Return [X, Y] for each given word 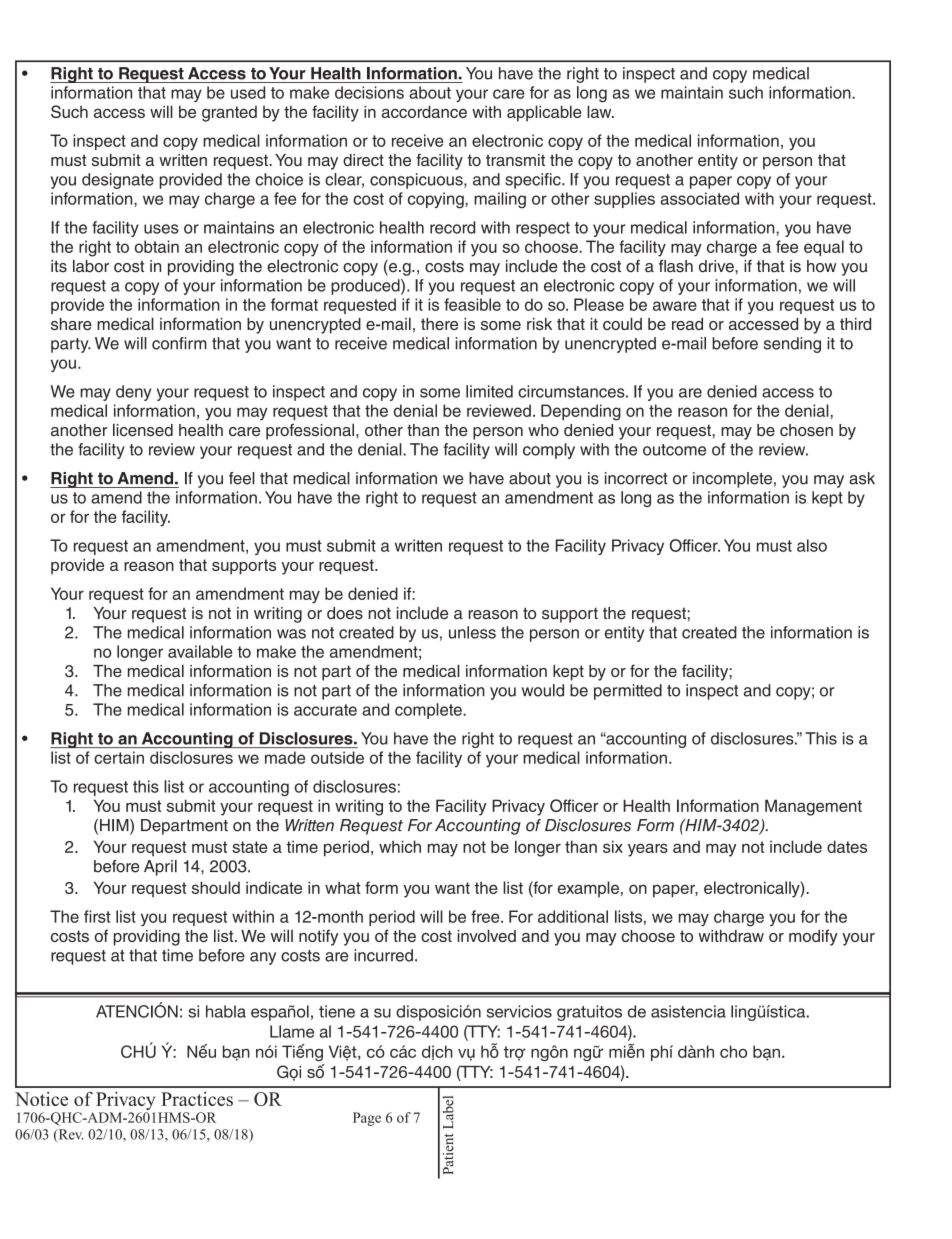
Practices [197, 1099]
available [200, 651]
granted [229, 114]
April [160, 868]
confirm [179, 343]
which [400, 846]
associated [699, 198]
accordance [424, 111]
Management [813, 807]
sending [792, 345]
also [812, 545]
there [439, 324]
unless [472, 632]
